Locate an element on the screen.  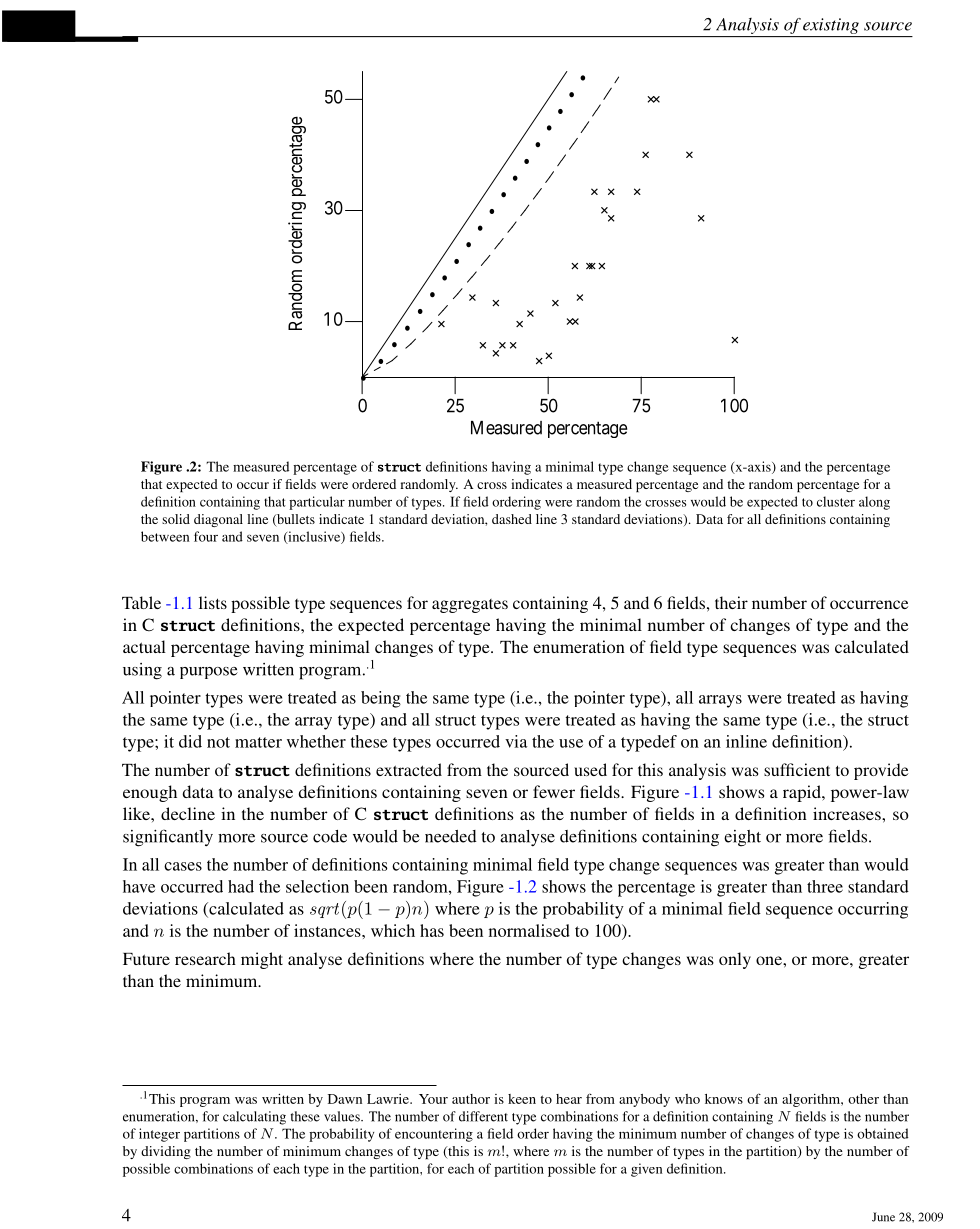
dividing is located at coordinates (166, 1152).
